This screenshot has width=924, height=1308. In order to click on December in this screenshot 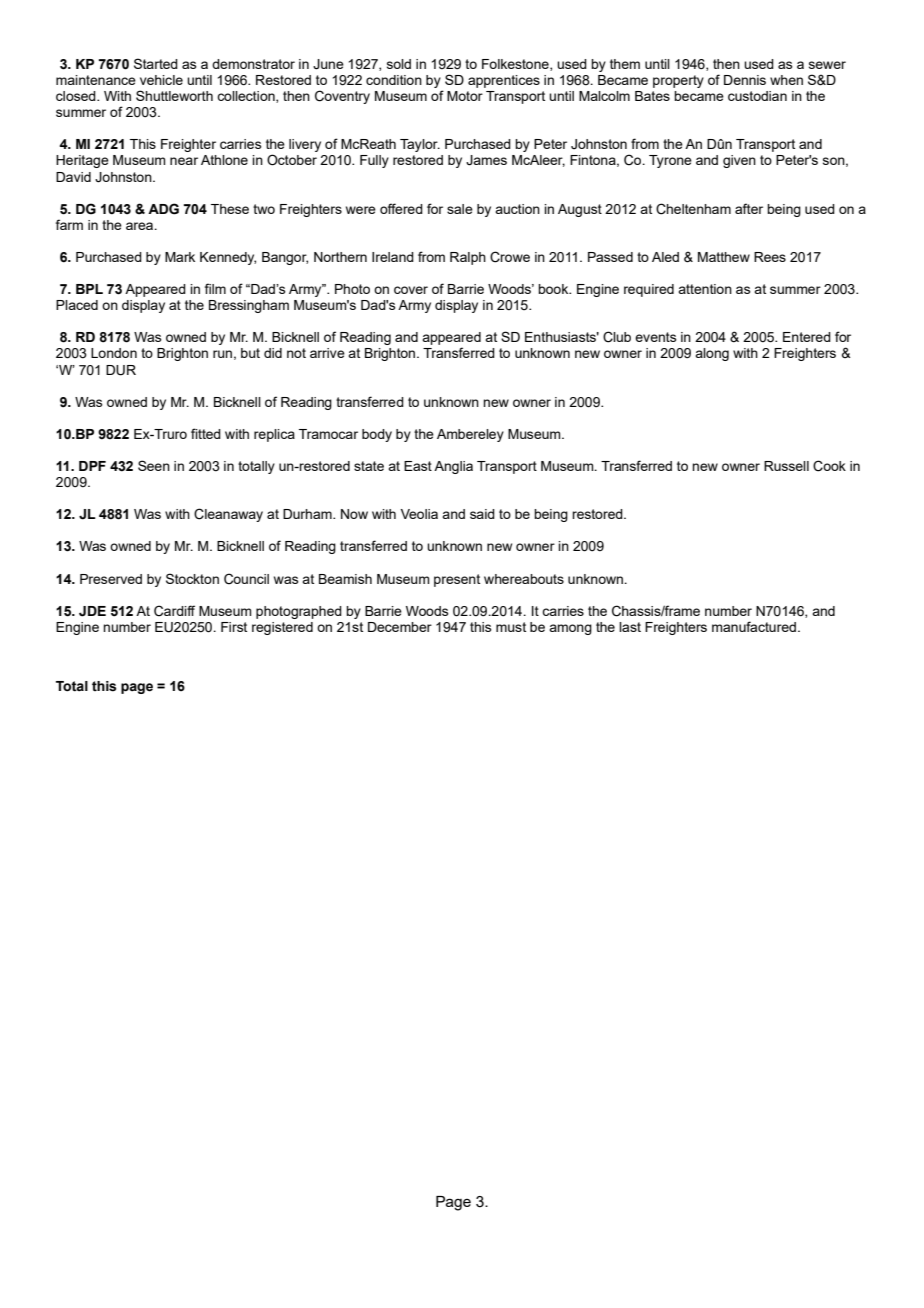, I will do `click(400, 627)`.
